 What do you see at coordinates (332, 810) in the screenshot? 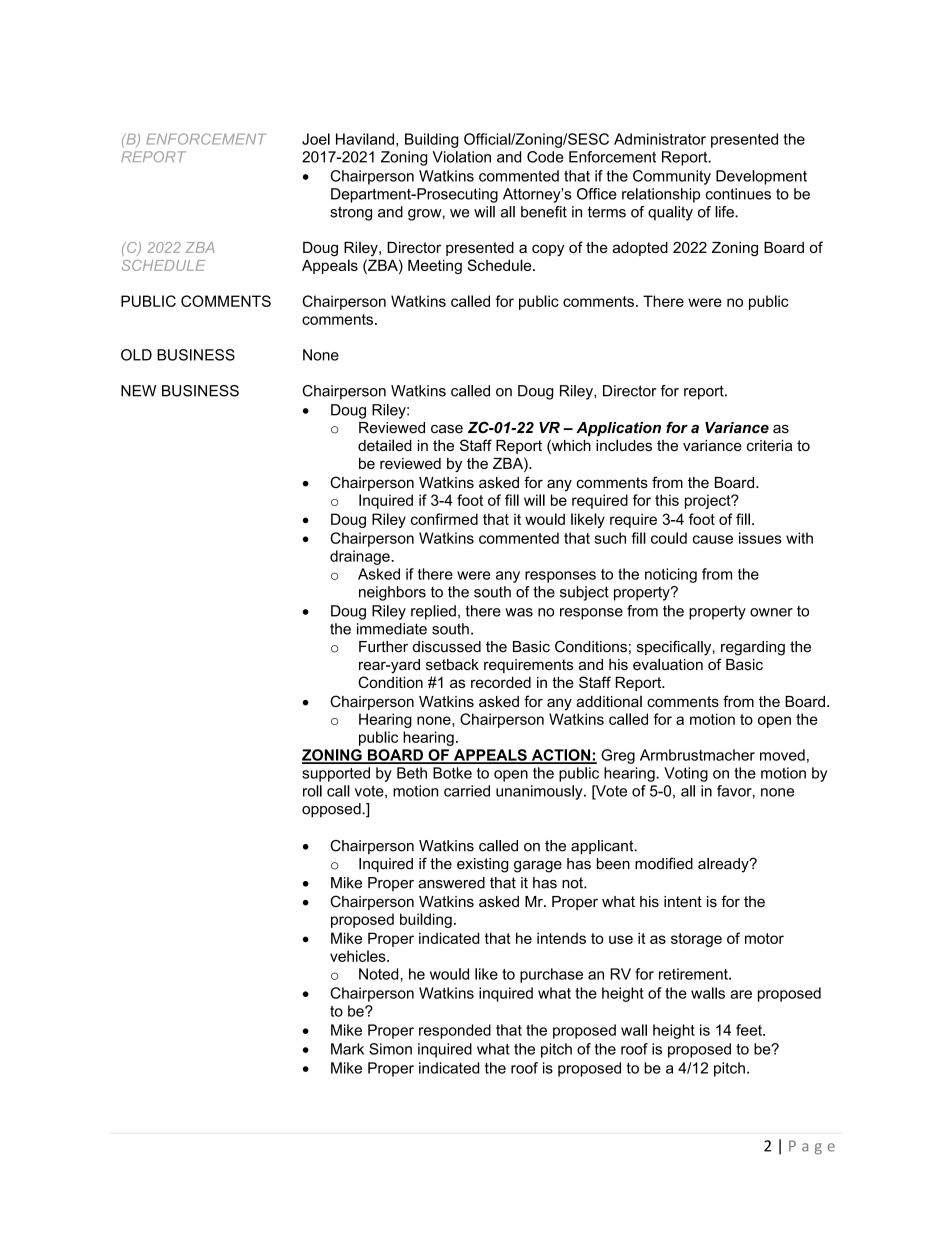
I see `opposed` at bounding box center [332, 810].
